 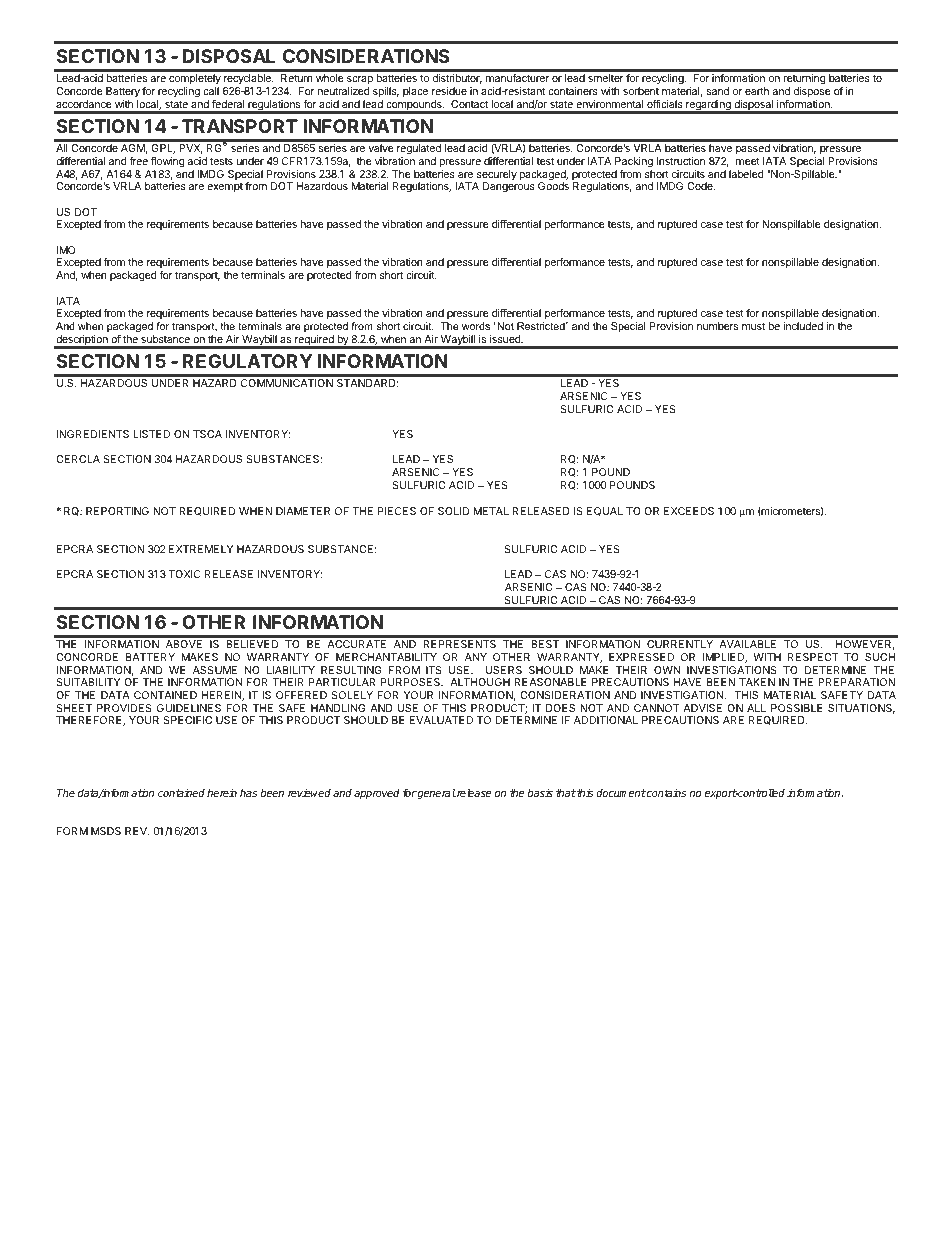 I want to click on MSDS, so click(x=106, y=831).
